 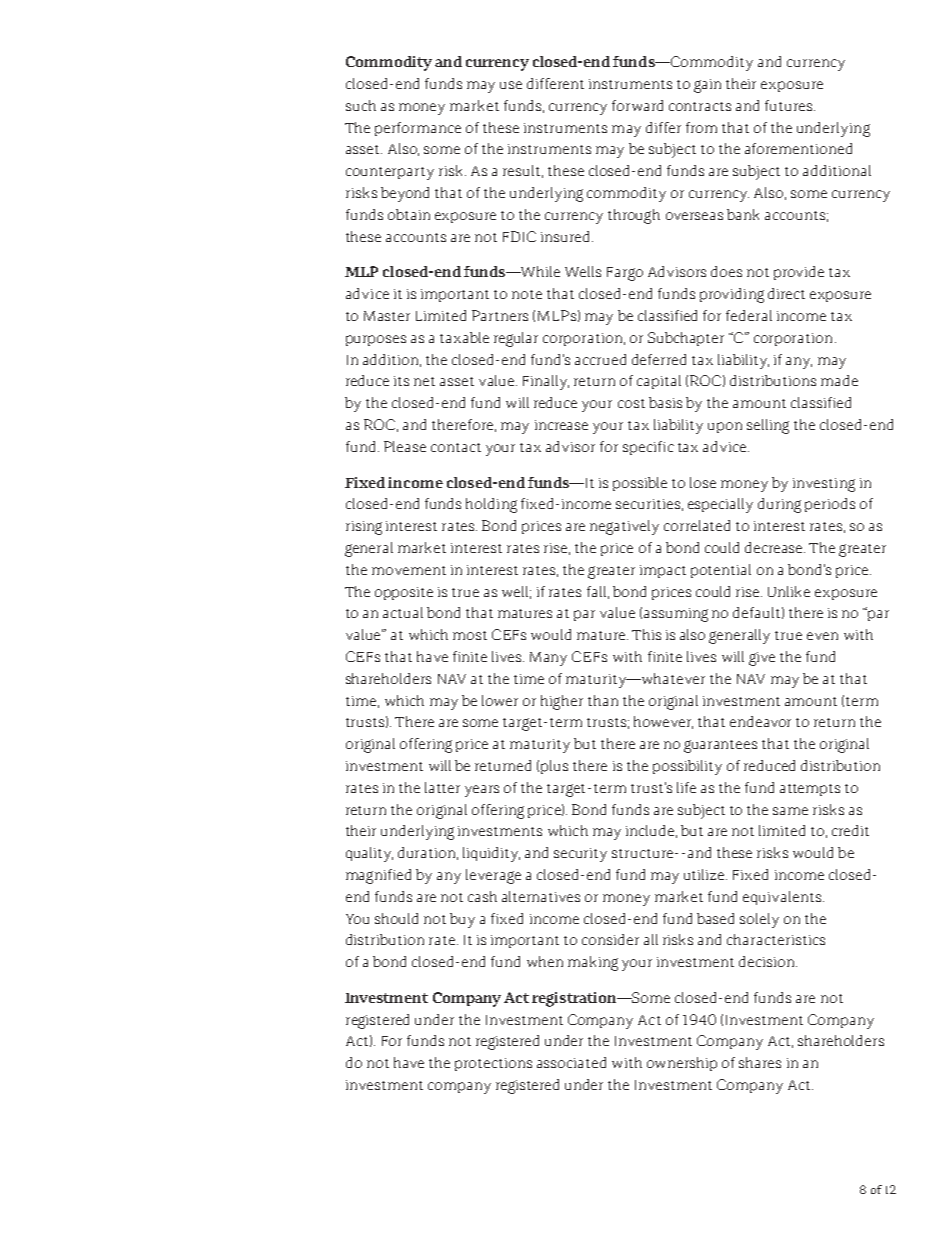 What do you see at coordinates (409, 570) in the image?
I see `movement` at bounding box center [409, 570].
